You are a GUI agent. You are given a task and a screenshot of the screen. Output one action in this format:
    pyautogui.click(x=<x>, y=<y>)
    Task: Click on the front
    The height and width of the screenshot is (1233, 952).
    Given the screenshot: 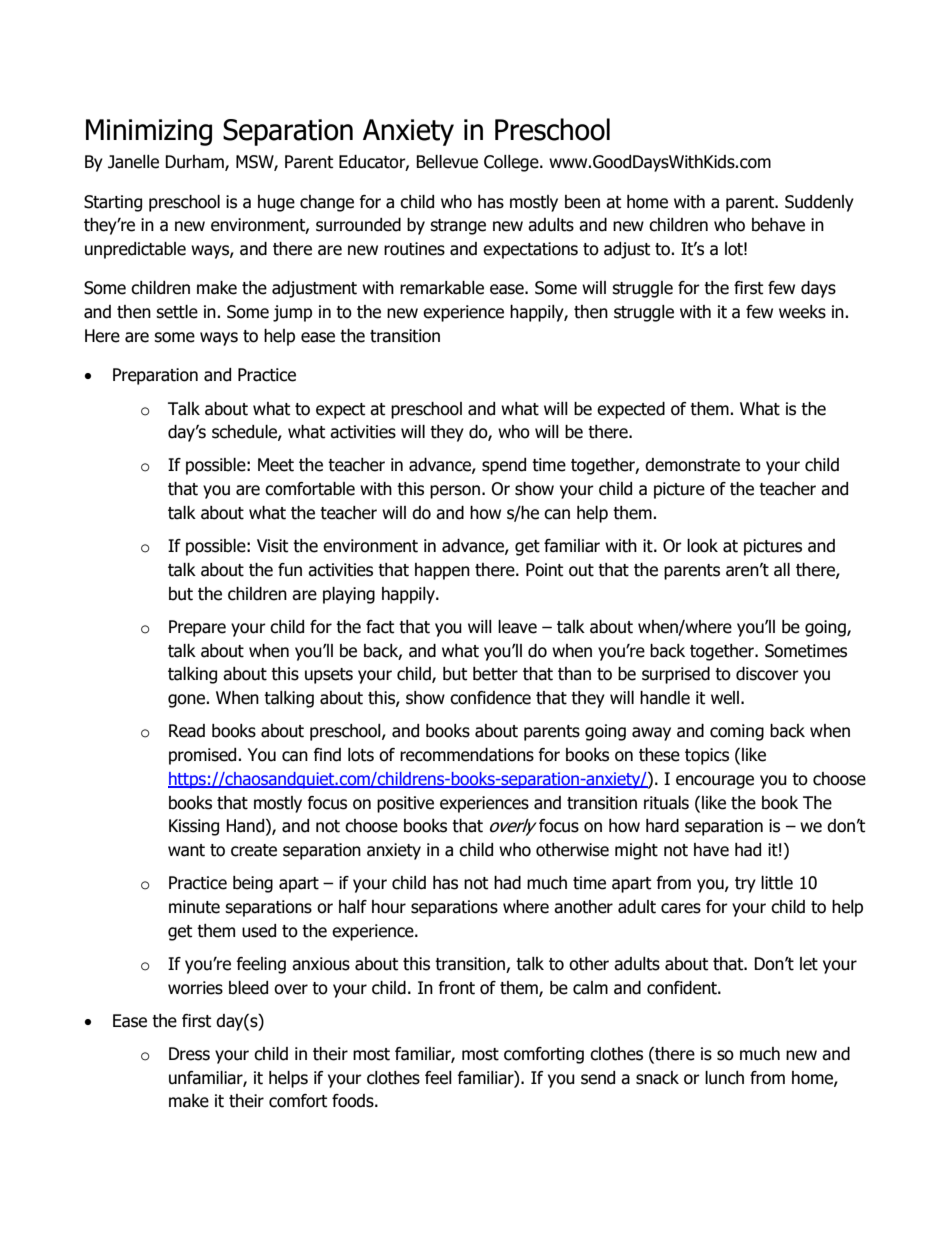 What is the action you would take?
    pyautogui.click(x=457, y=988)
